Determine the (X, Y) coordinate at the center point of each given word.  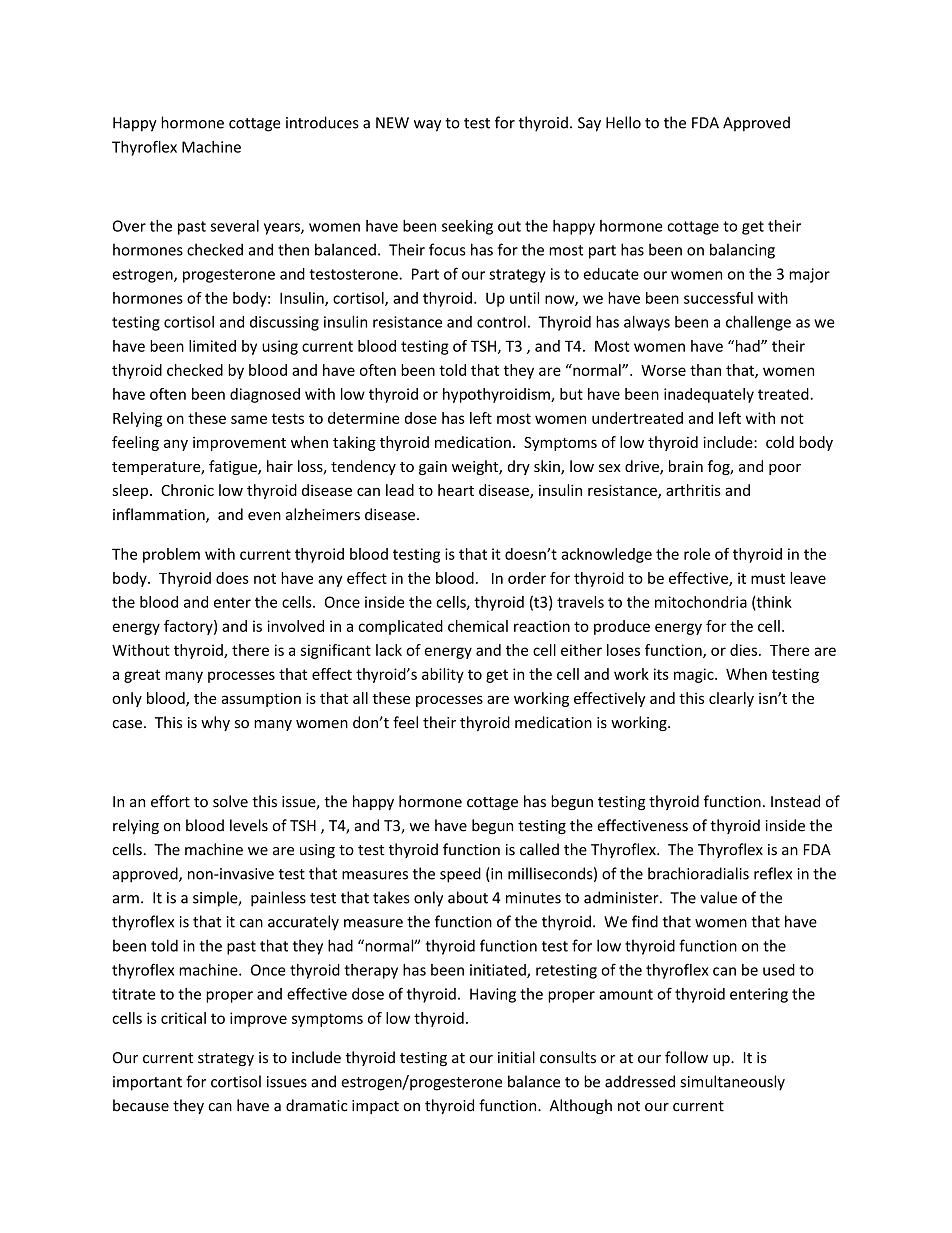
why (215, 723)
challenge (758, 323)
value (718, 897)
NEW (392, 123)
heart (456, 490)
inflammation (160, 515)
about (468, 897)
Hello (623, 122)
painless (278, 899)
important (147, 1083)
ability (443, 675)
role (697, 554)
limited (212, 346)
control (501, 322)
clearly (731, 699)
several (235, 226)
